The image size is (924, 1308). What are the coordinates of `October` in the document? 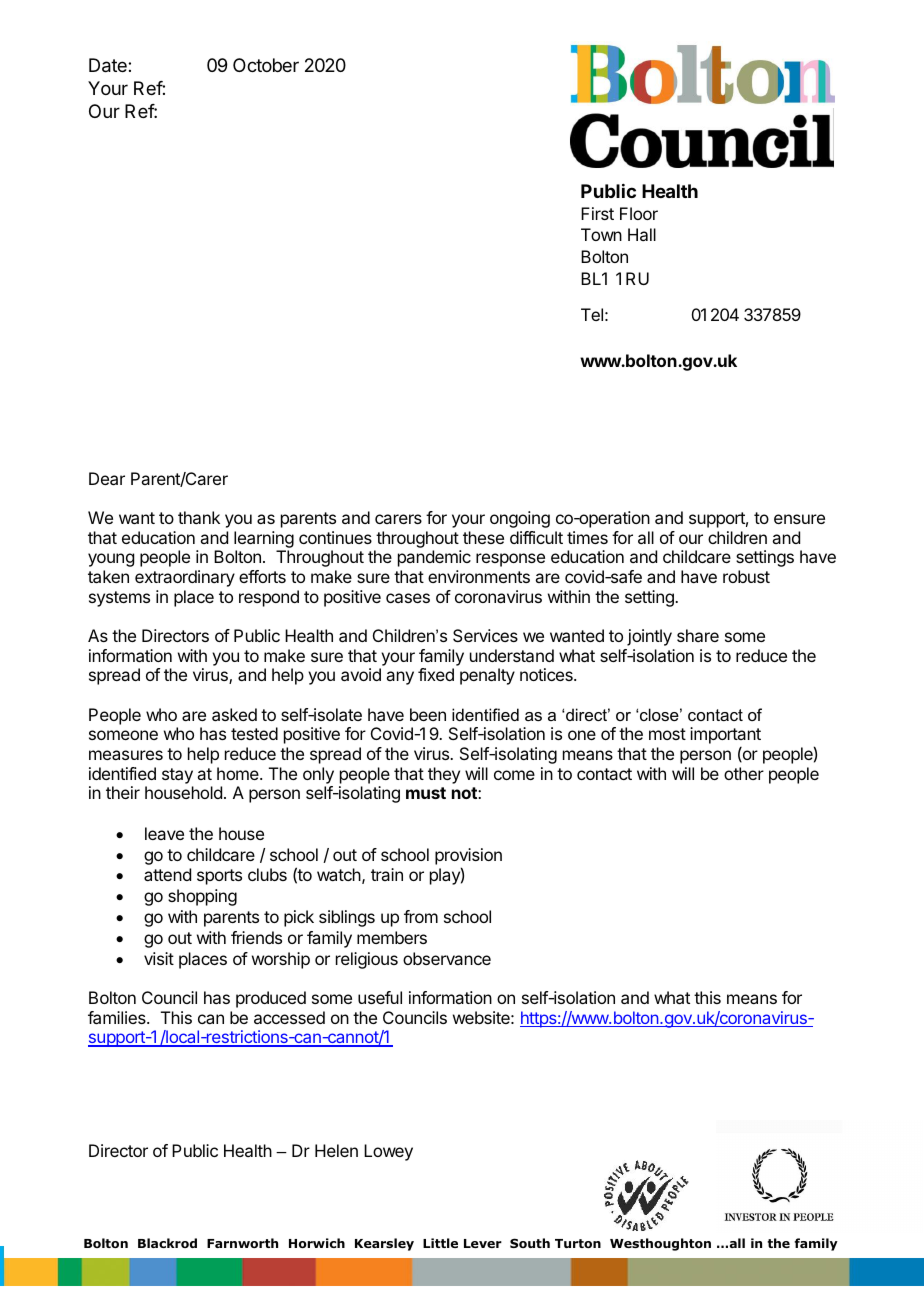 It's located at (266, 65).
